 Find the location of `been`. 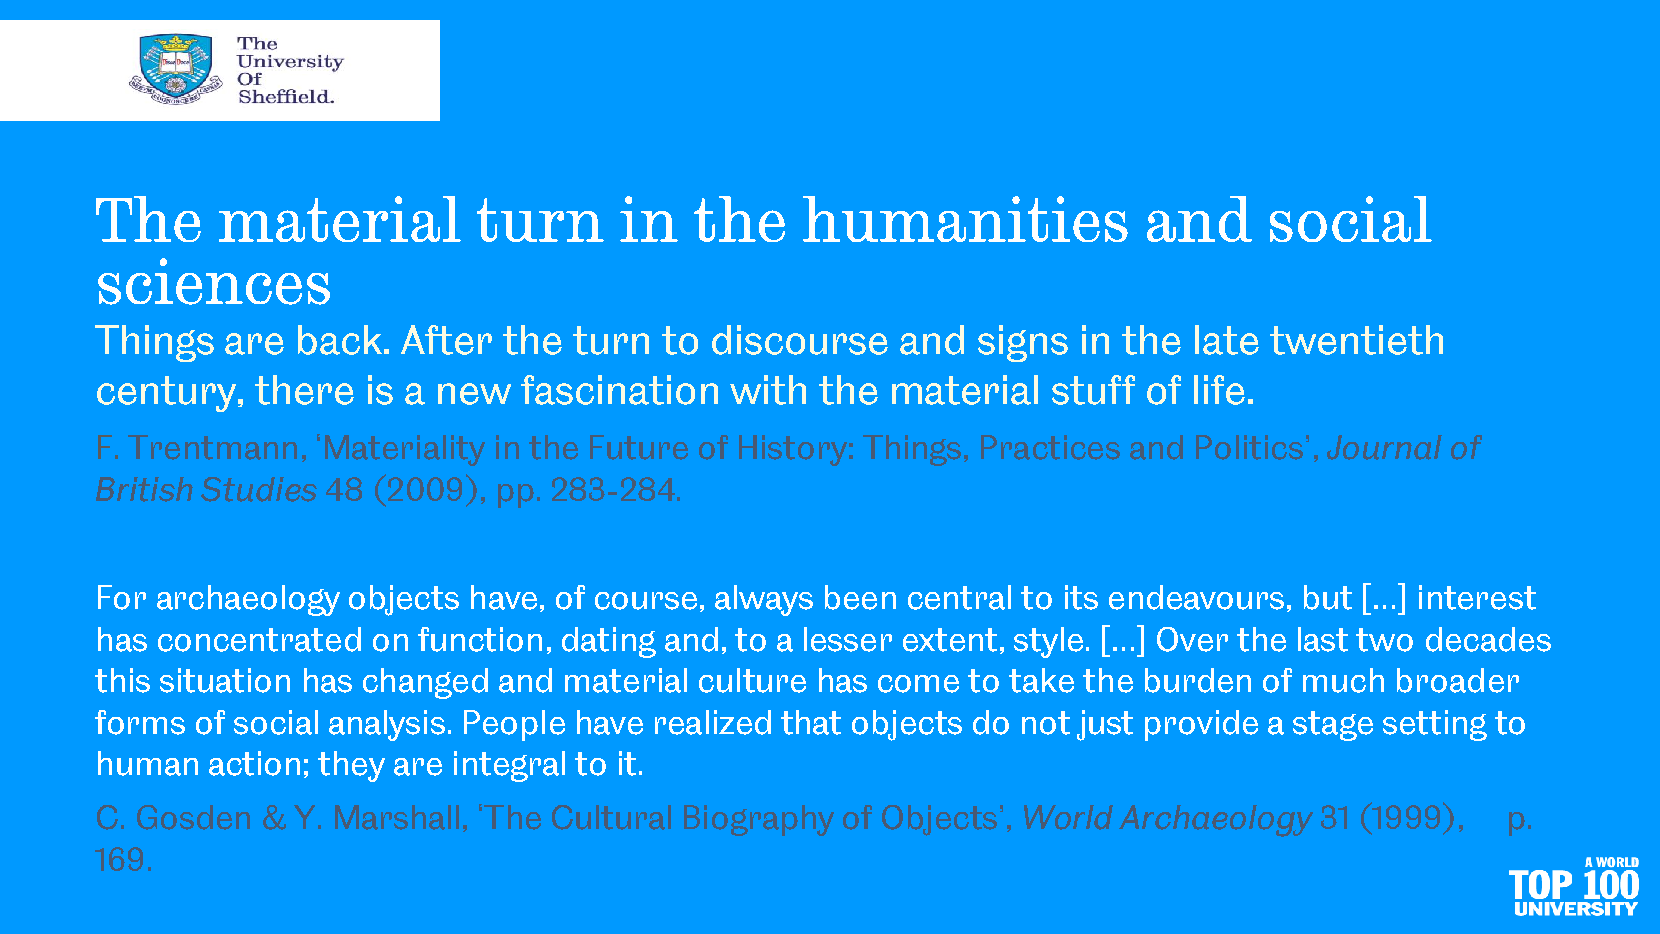

been is located at coordinates (860, 597).
